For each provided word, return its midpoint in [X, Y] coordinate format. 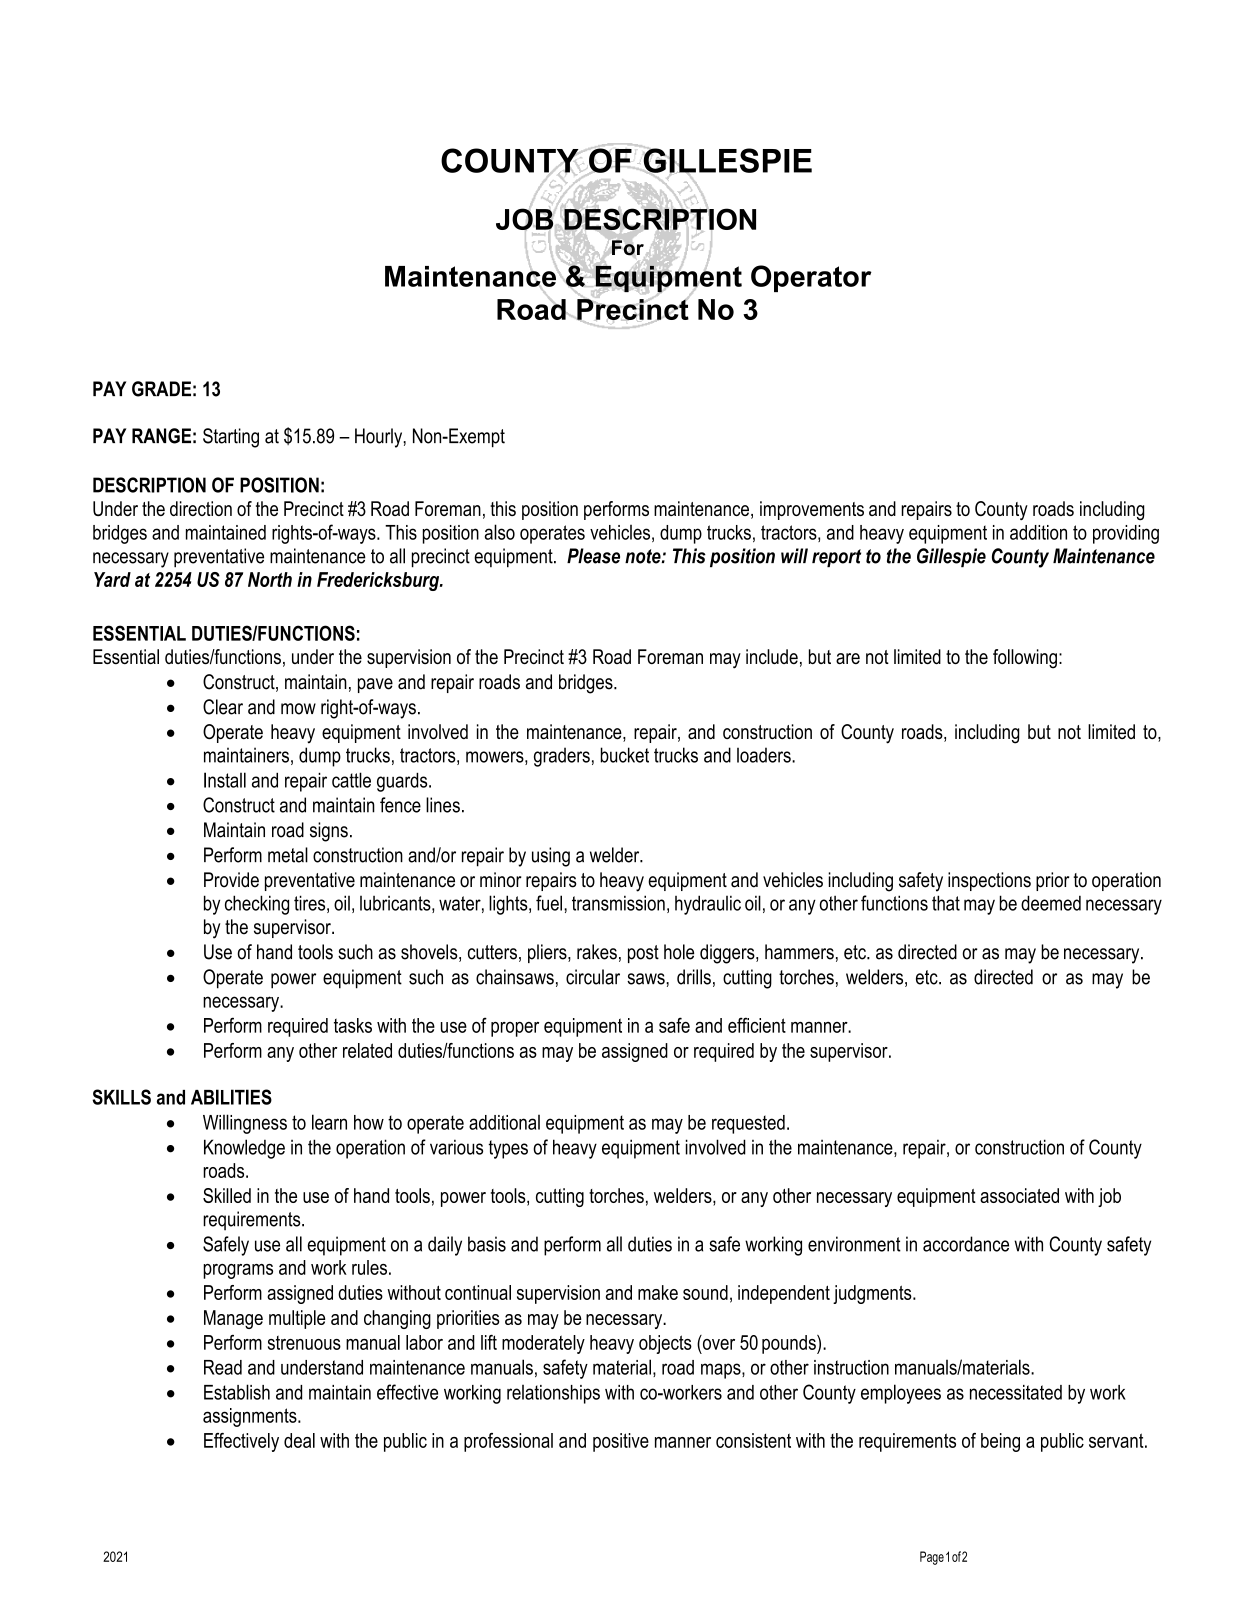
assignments [251, 1417]
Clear [223, 707]
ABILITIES [231, 1097]
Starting [231, 438]
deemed [1051, 903]
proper [515, 1029]
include [772, 656]
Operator [811, 278]
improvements [812, 510]
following [1025, 659]
